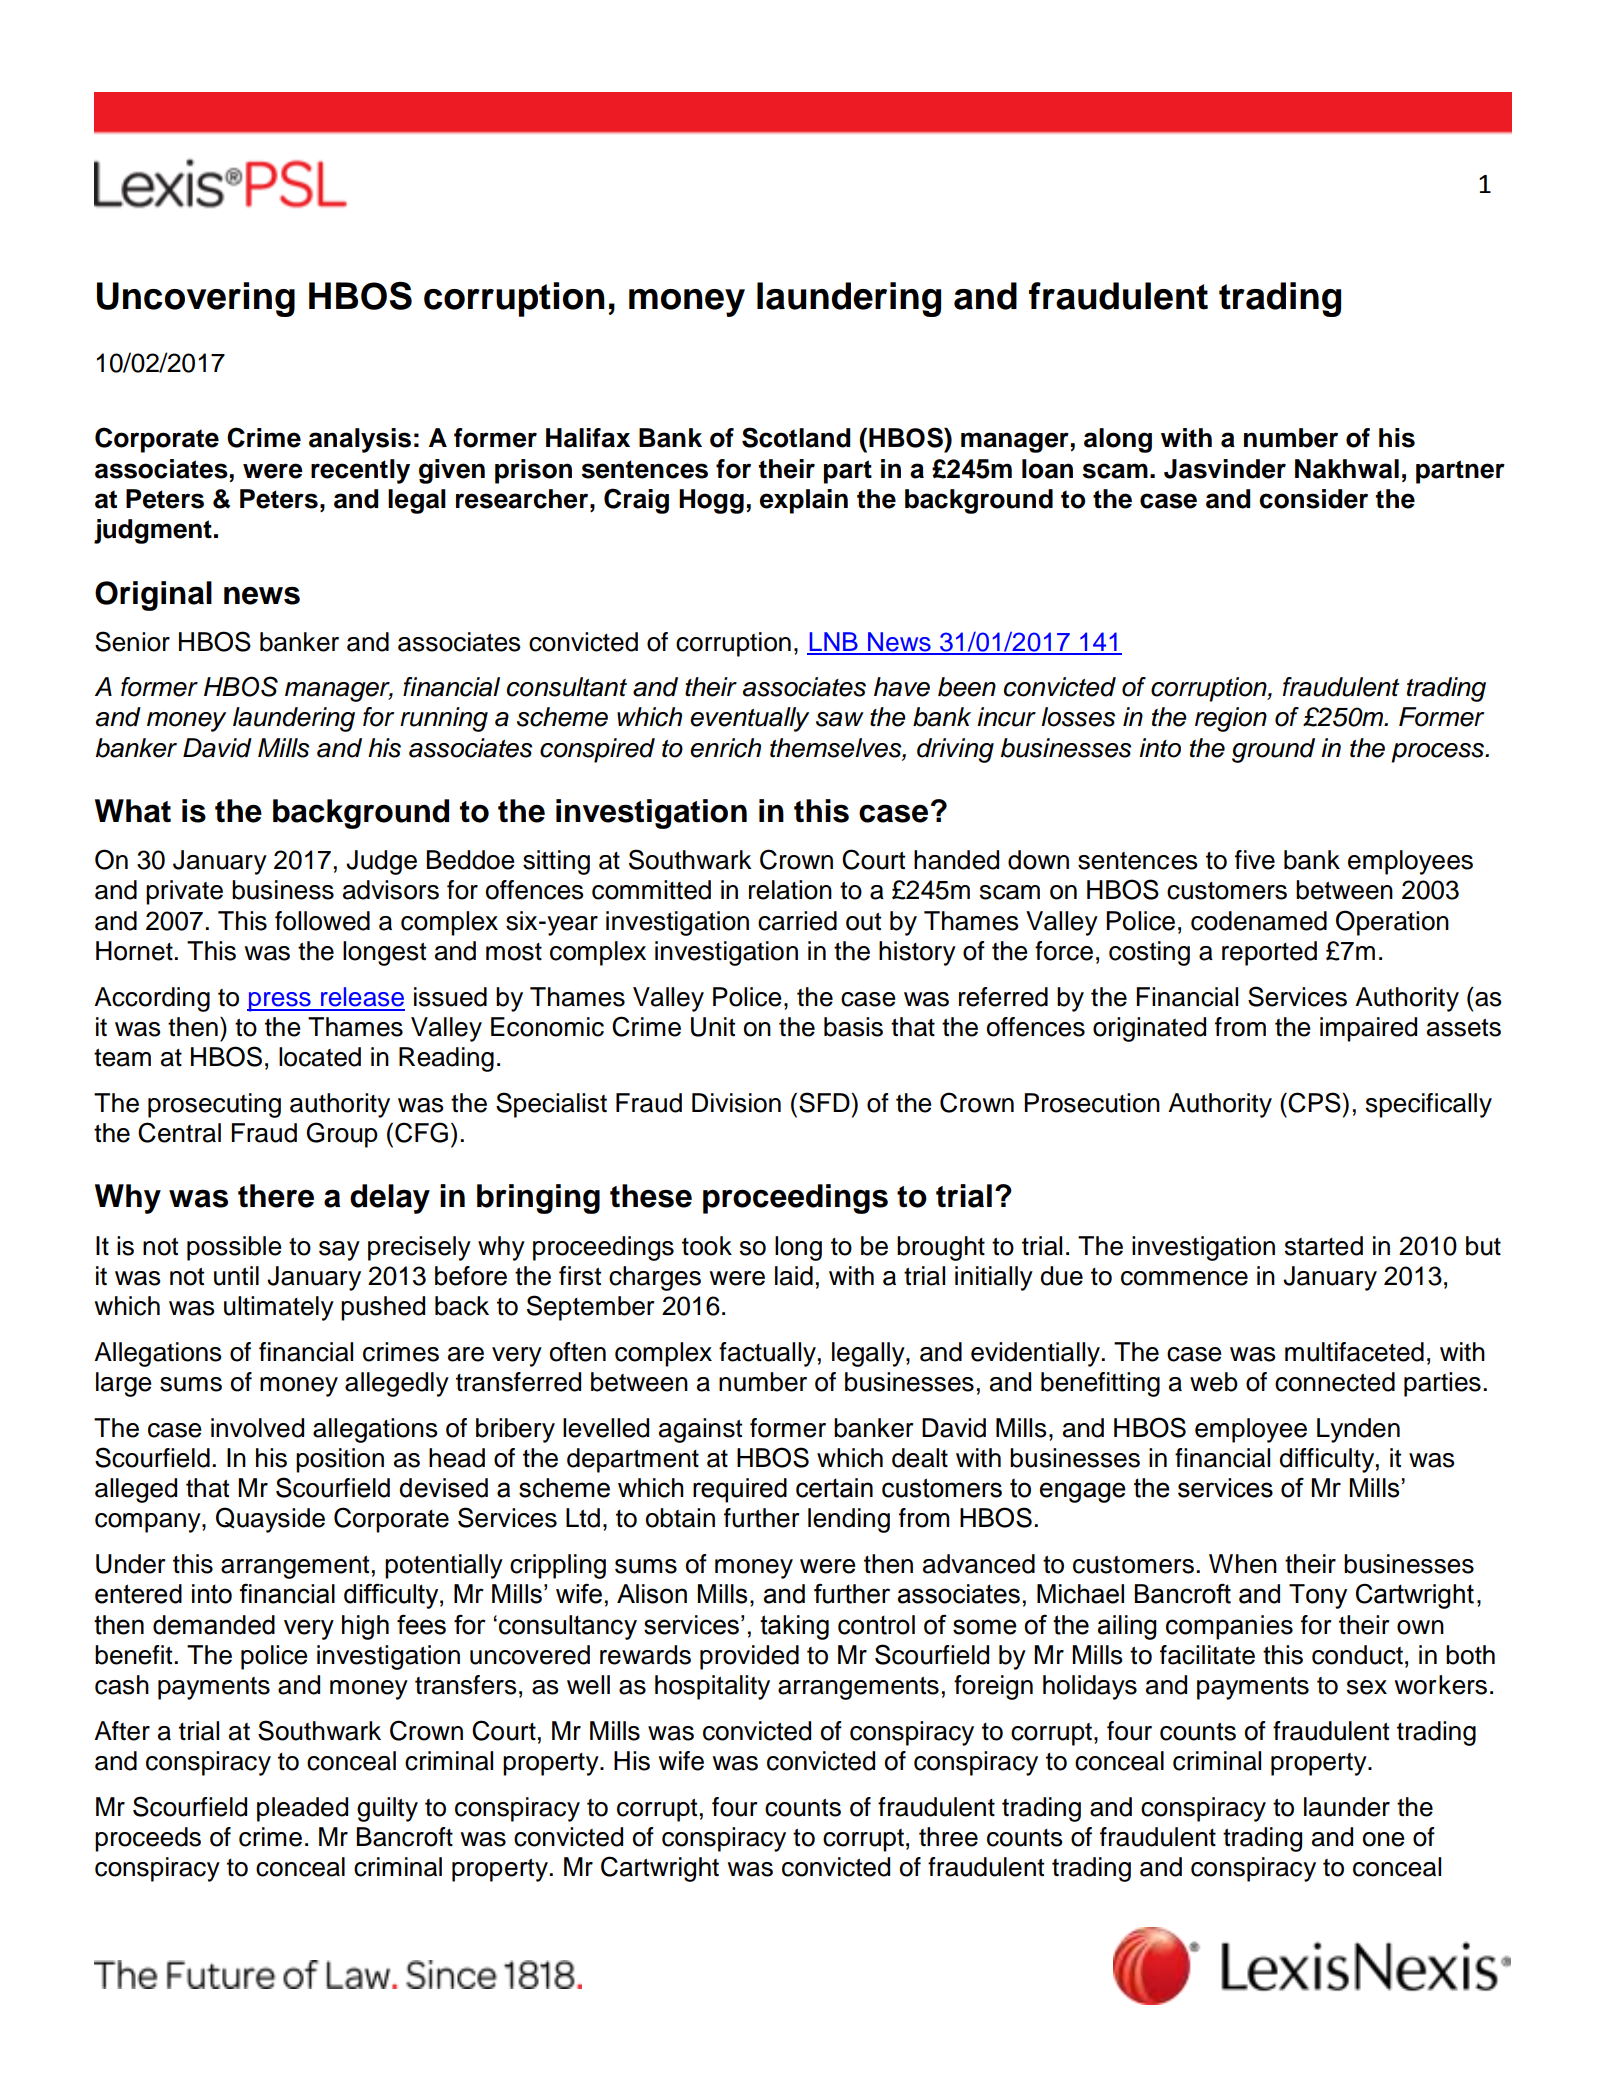 The width and height of the screenshot is (1606, 2078). Describe the element at coordinates (1231, 719) in the screenshot. I see `region` at that location.
